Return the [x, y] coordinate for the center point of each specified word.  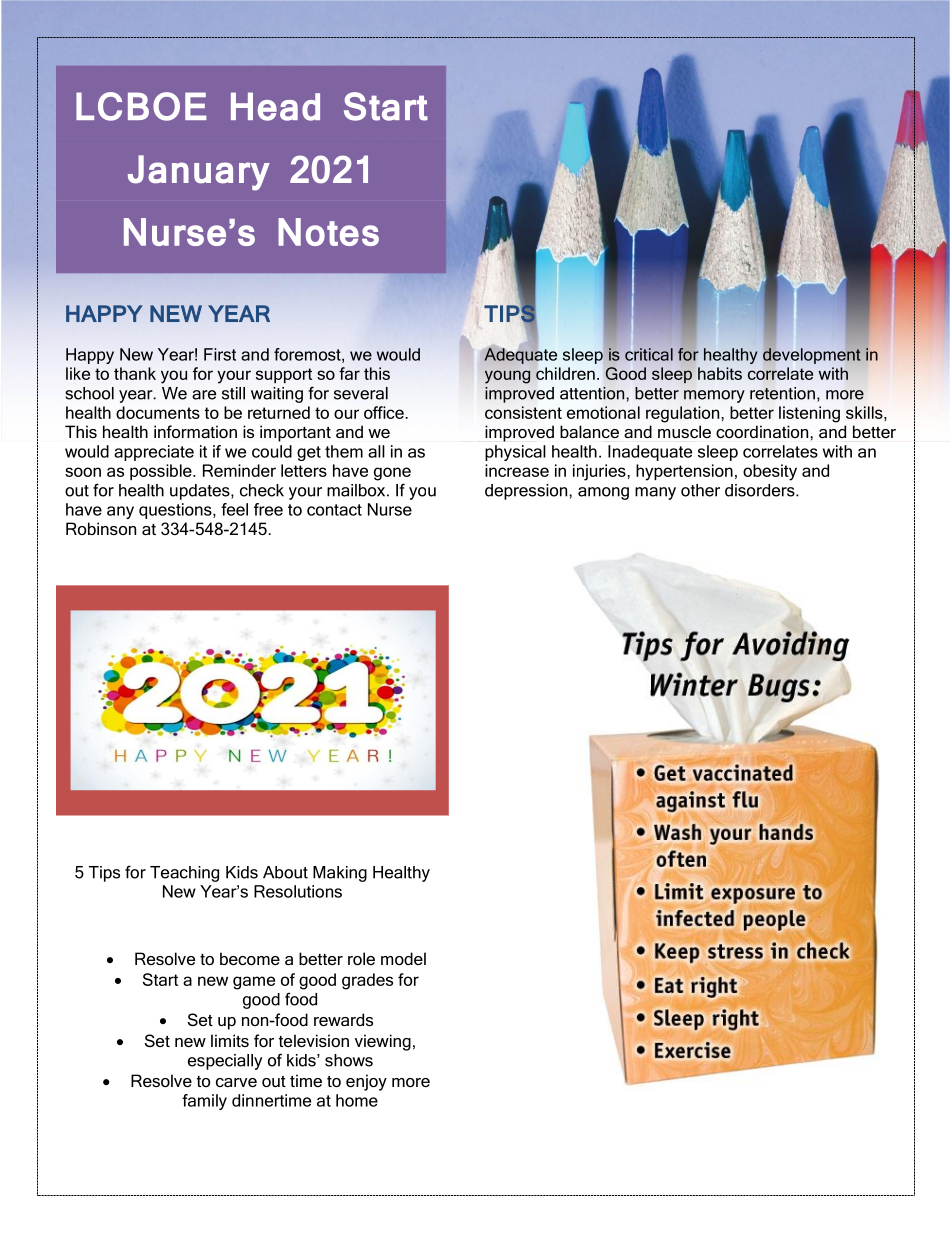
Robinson [101, 528]
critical [649, 354]
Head [275, 106]
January [199, 173]
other [700, 490]
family [204, 1102]
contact [334, 510]
